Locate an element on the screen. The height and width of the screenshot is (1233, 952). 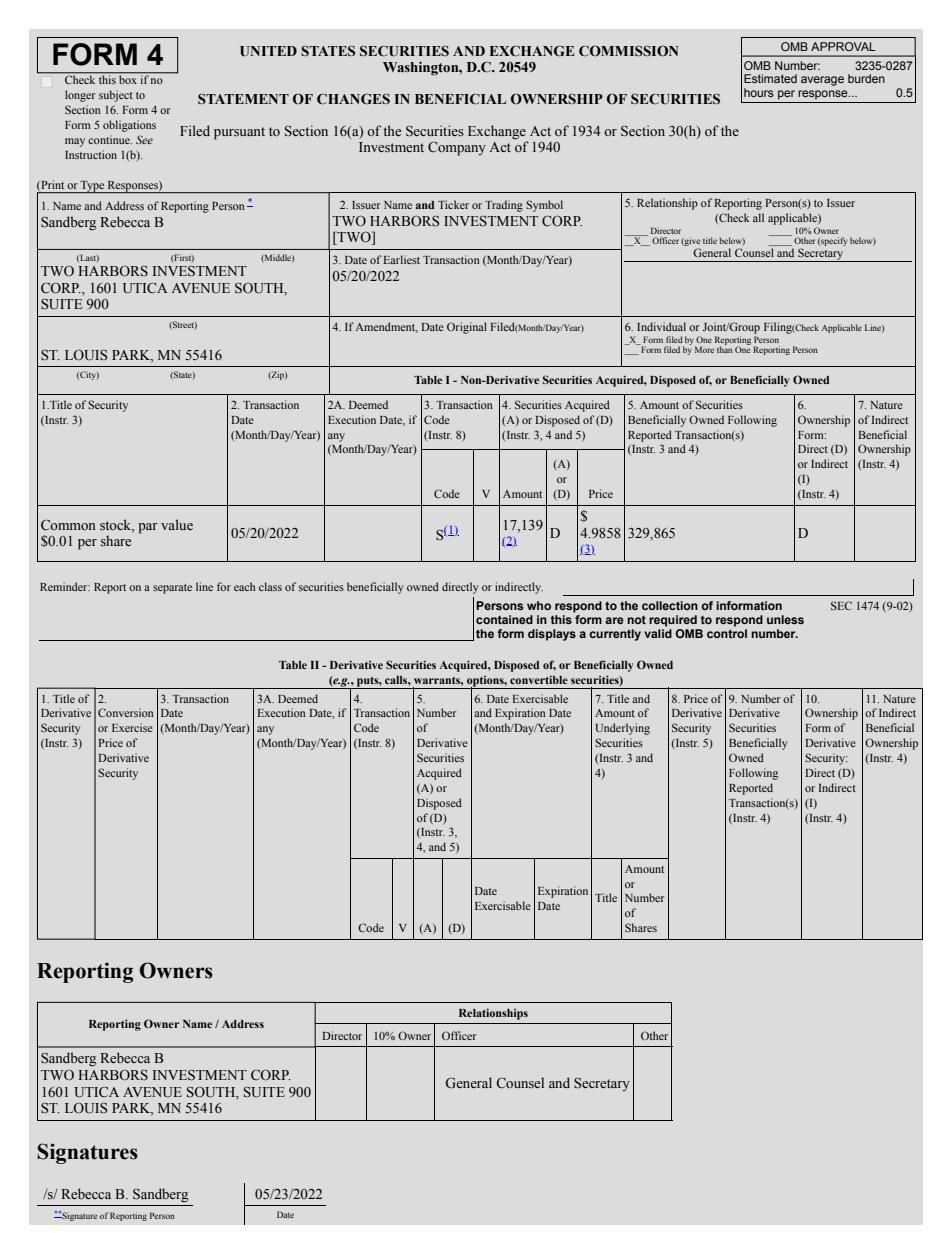
Type is located at coordinates (92, 187).
